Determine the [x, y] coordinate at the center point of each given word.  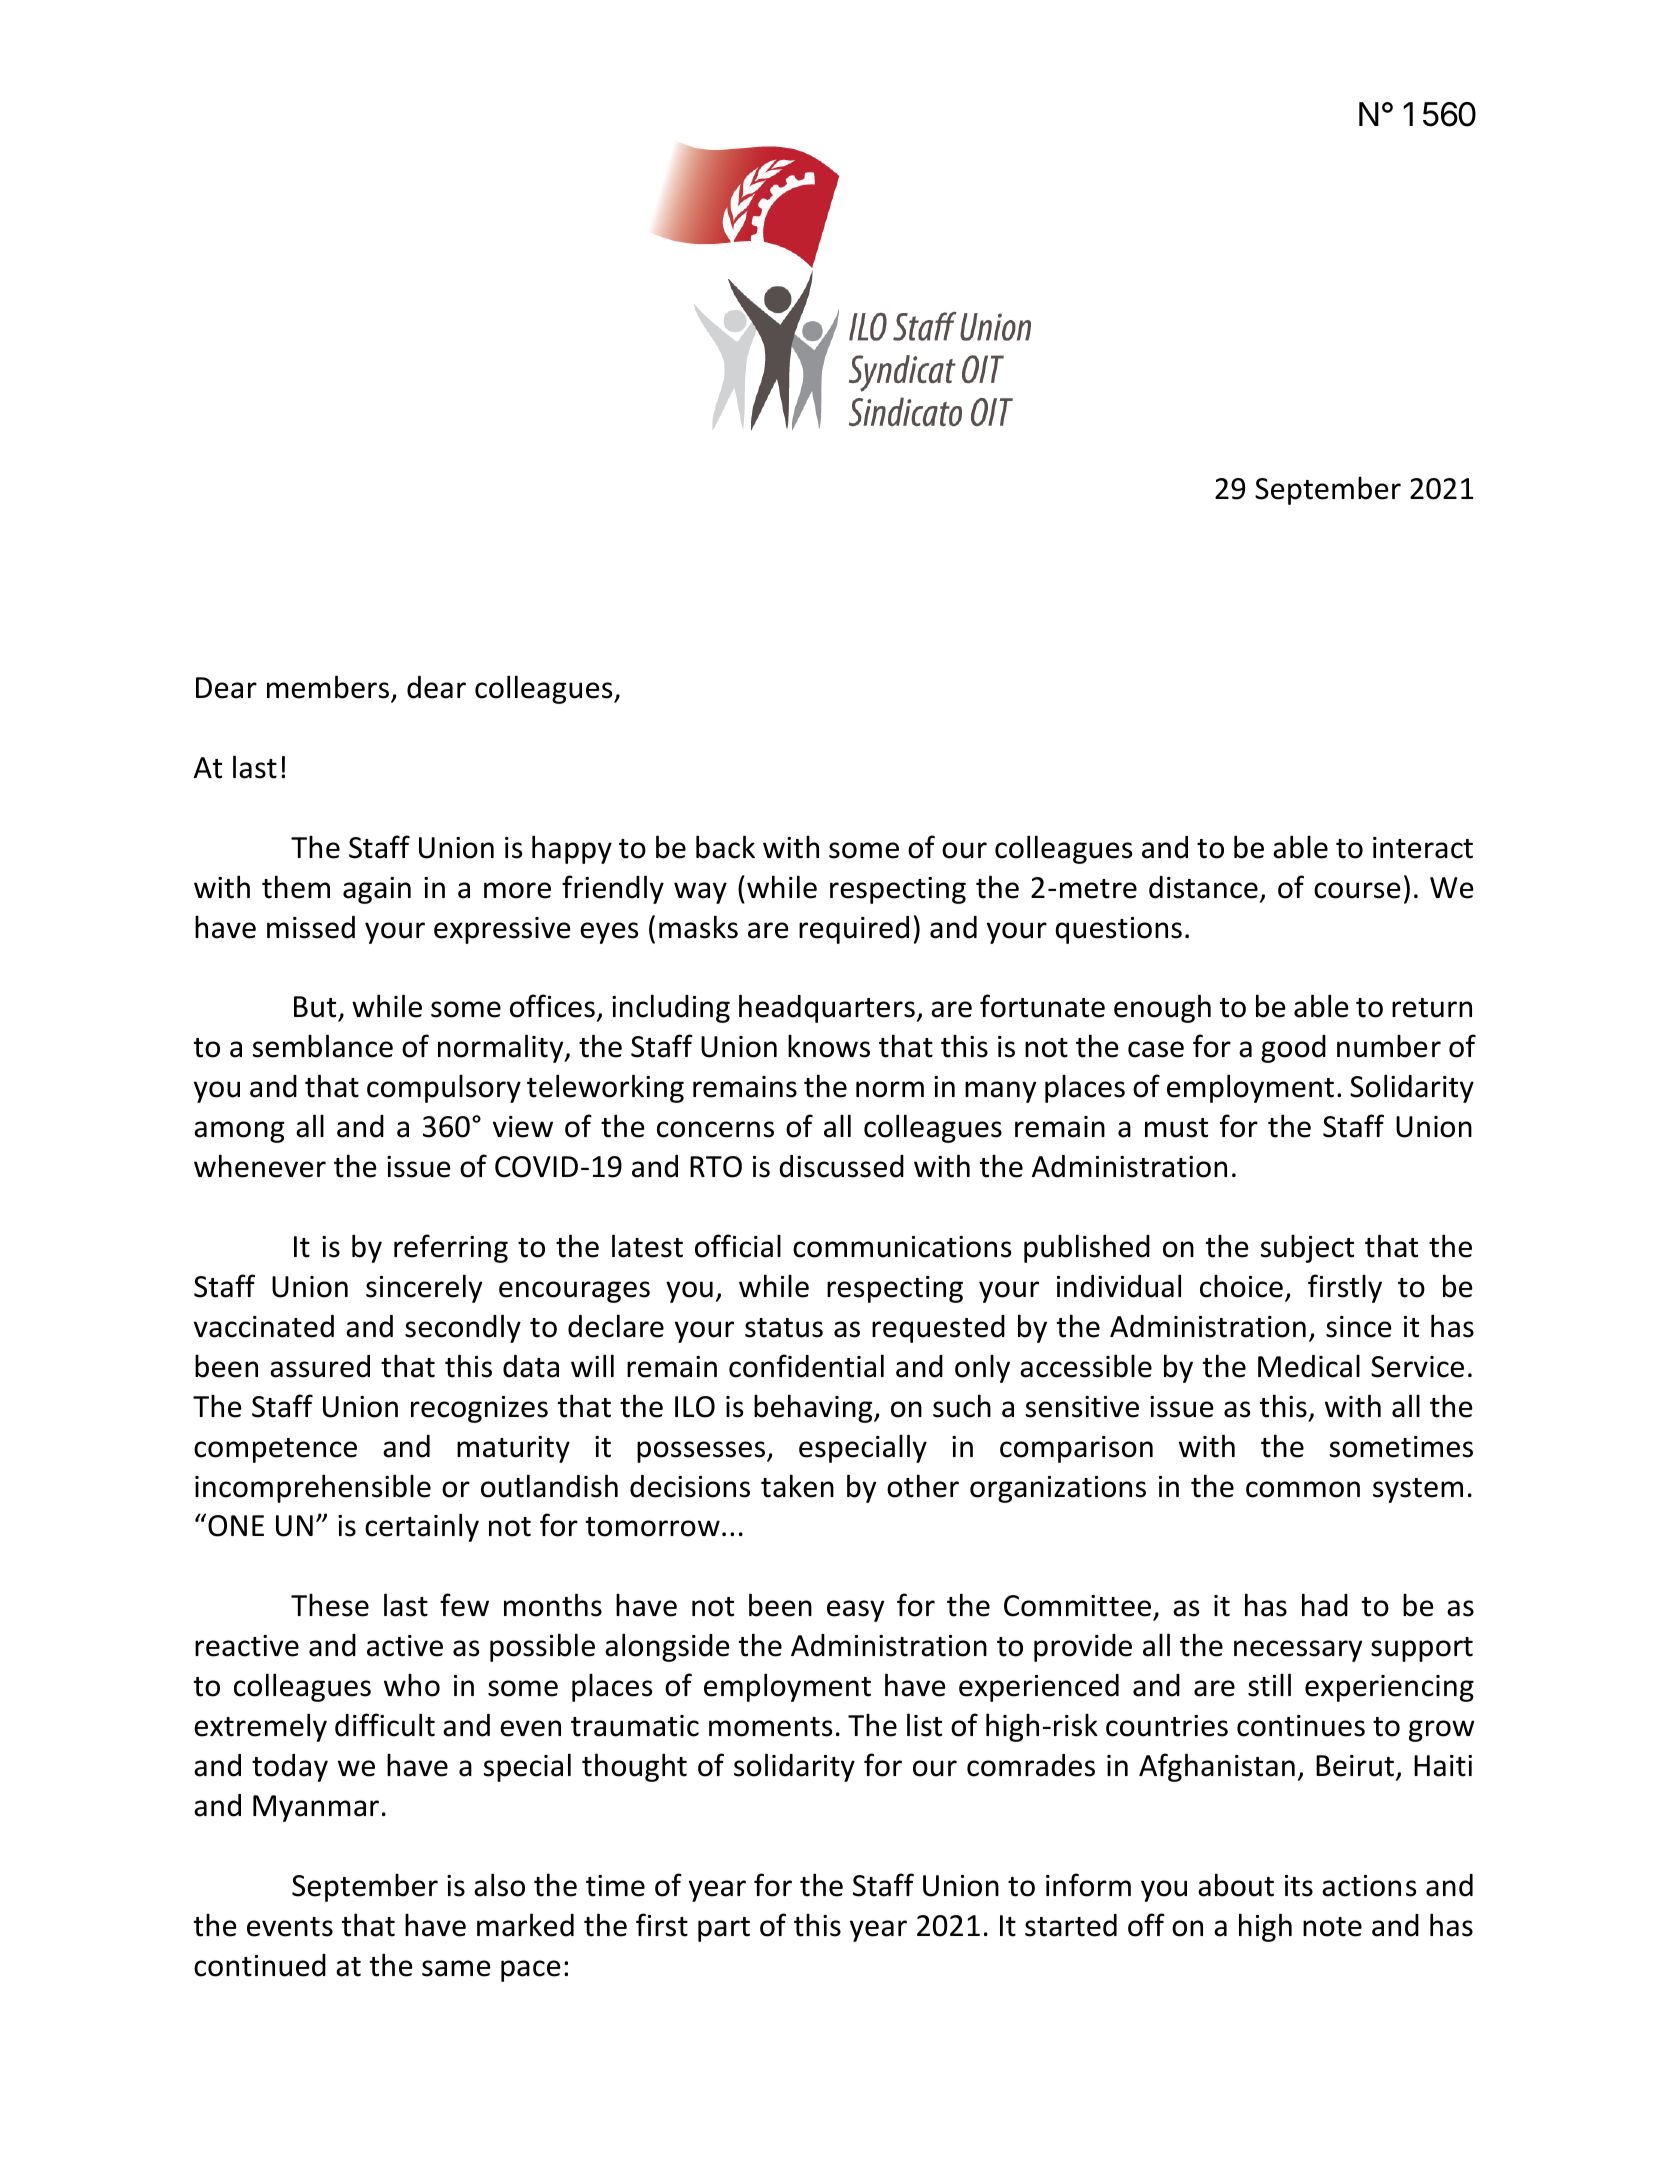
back [725, 847]
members [329, 688]
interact [1423, 848]
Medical [1309, 1366]
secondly [463, 1328]
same [456, 1968]
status [784, 1328]
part [724, 1929]
